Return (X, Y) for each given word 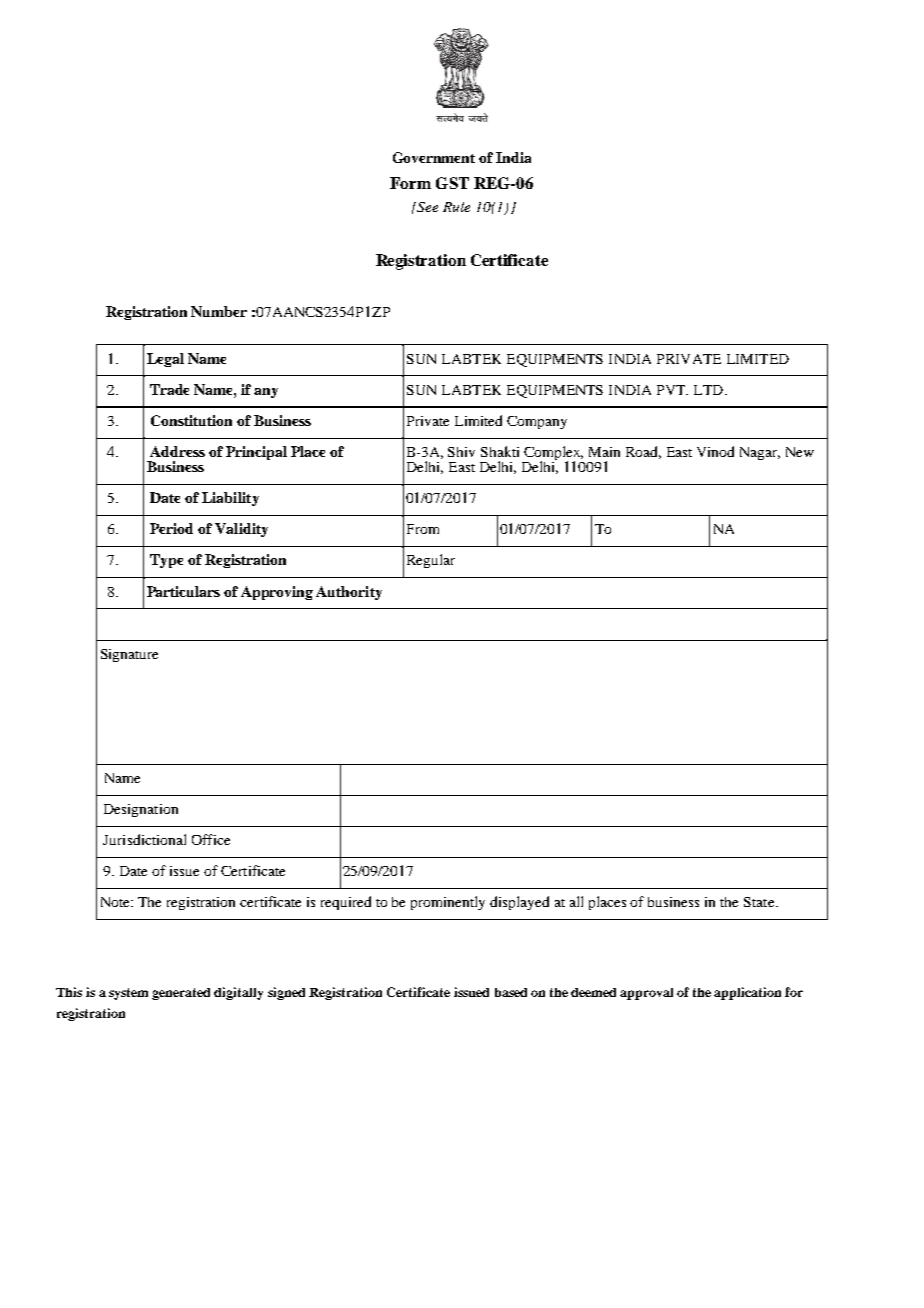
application (747, 993)
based (511, 992)
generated (181, 994)
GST (452, 183)
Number (219, 311)
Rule (456, 207)
